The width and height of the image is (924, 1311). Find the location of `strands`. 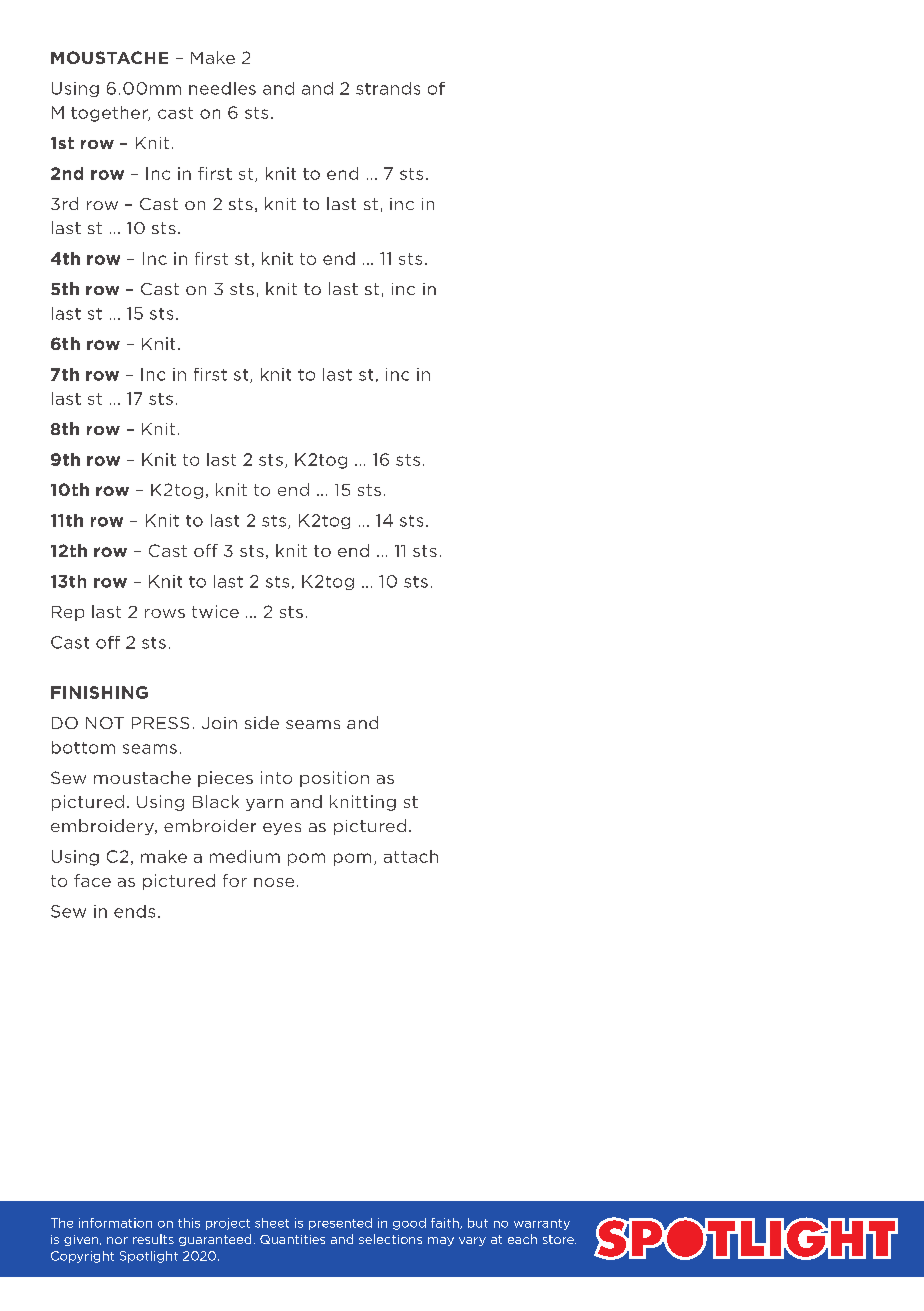

strands is located at coordinates (388, 88).
